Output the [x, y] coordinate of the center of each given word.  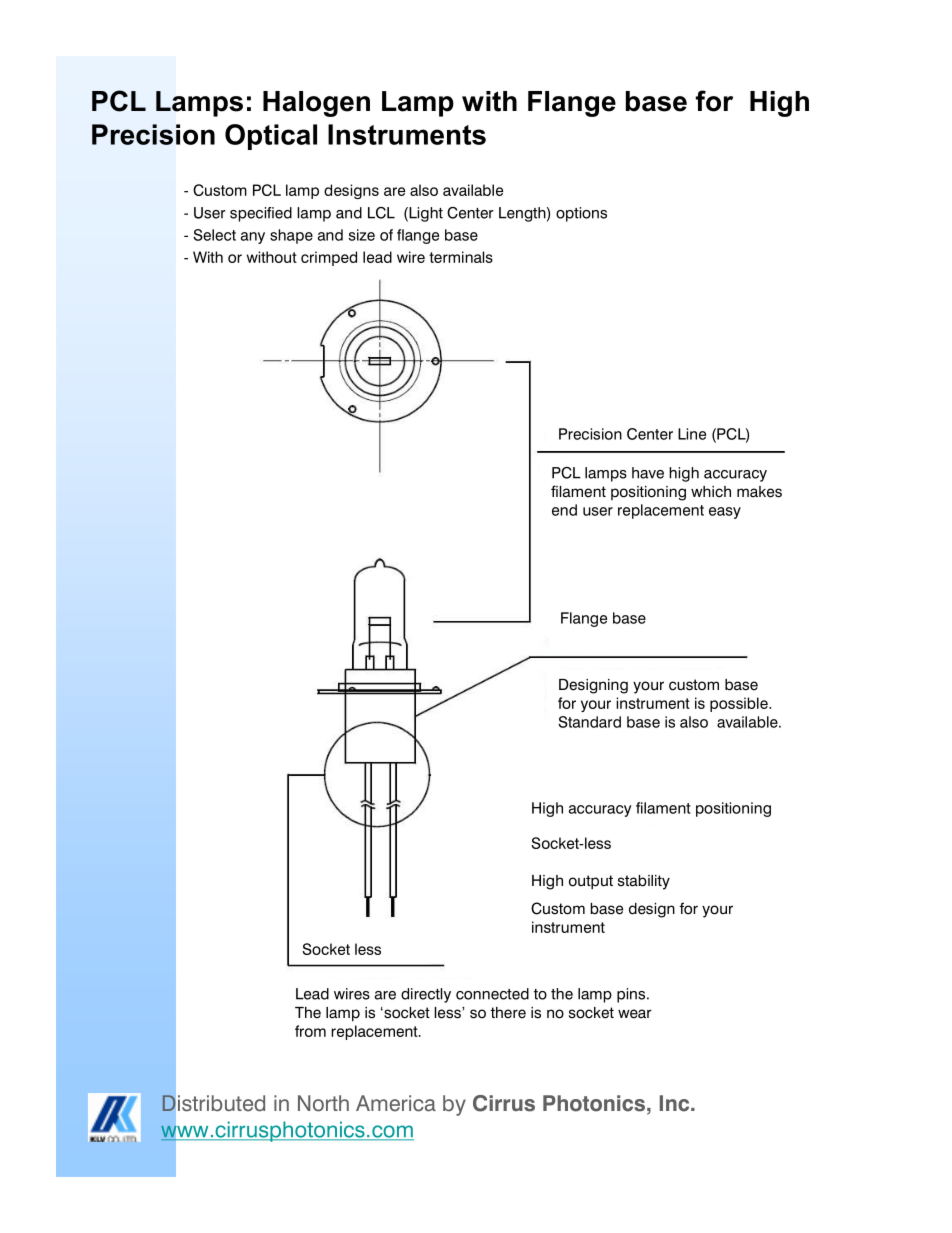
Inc [676, 1103]
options [581, 214]
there [508, 1013]
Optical [271, 137]
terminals [461, 257]
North [323, 1103]
